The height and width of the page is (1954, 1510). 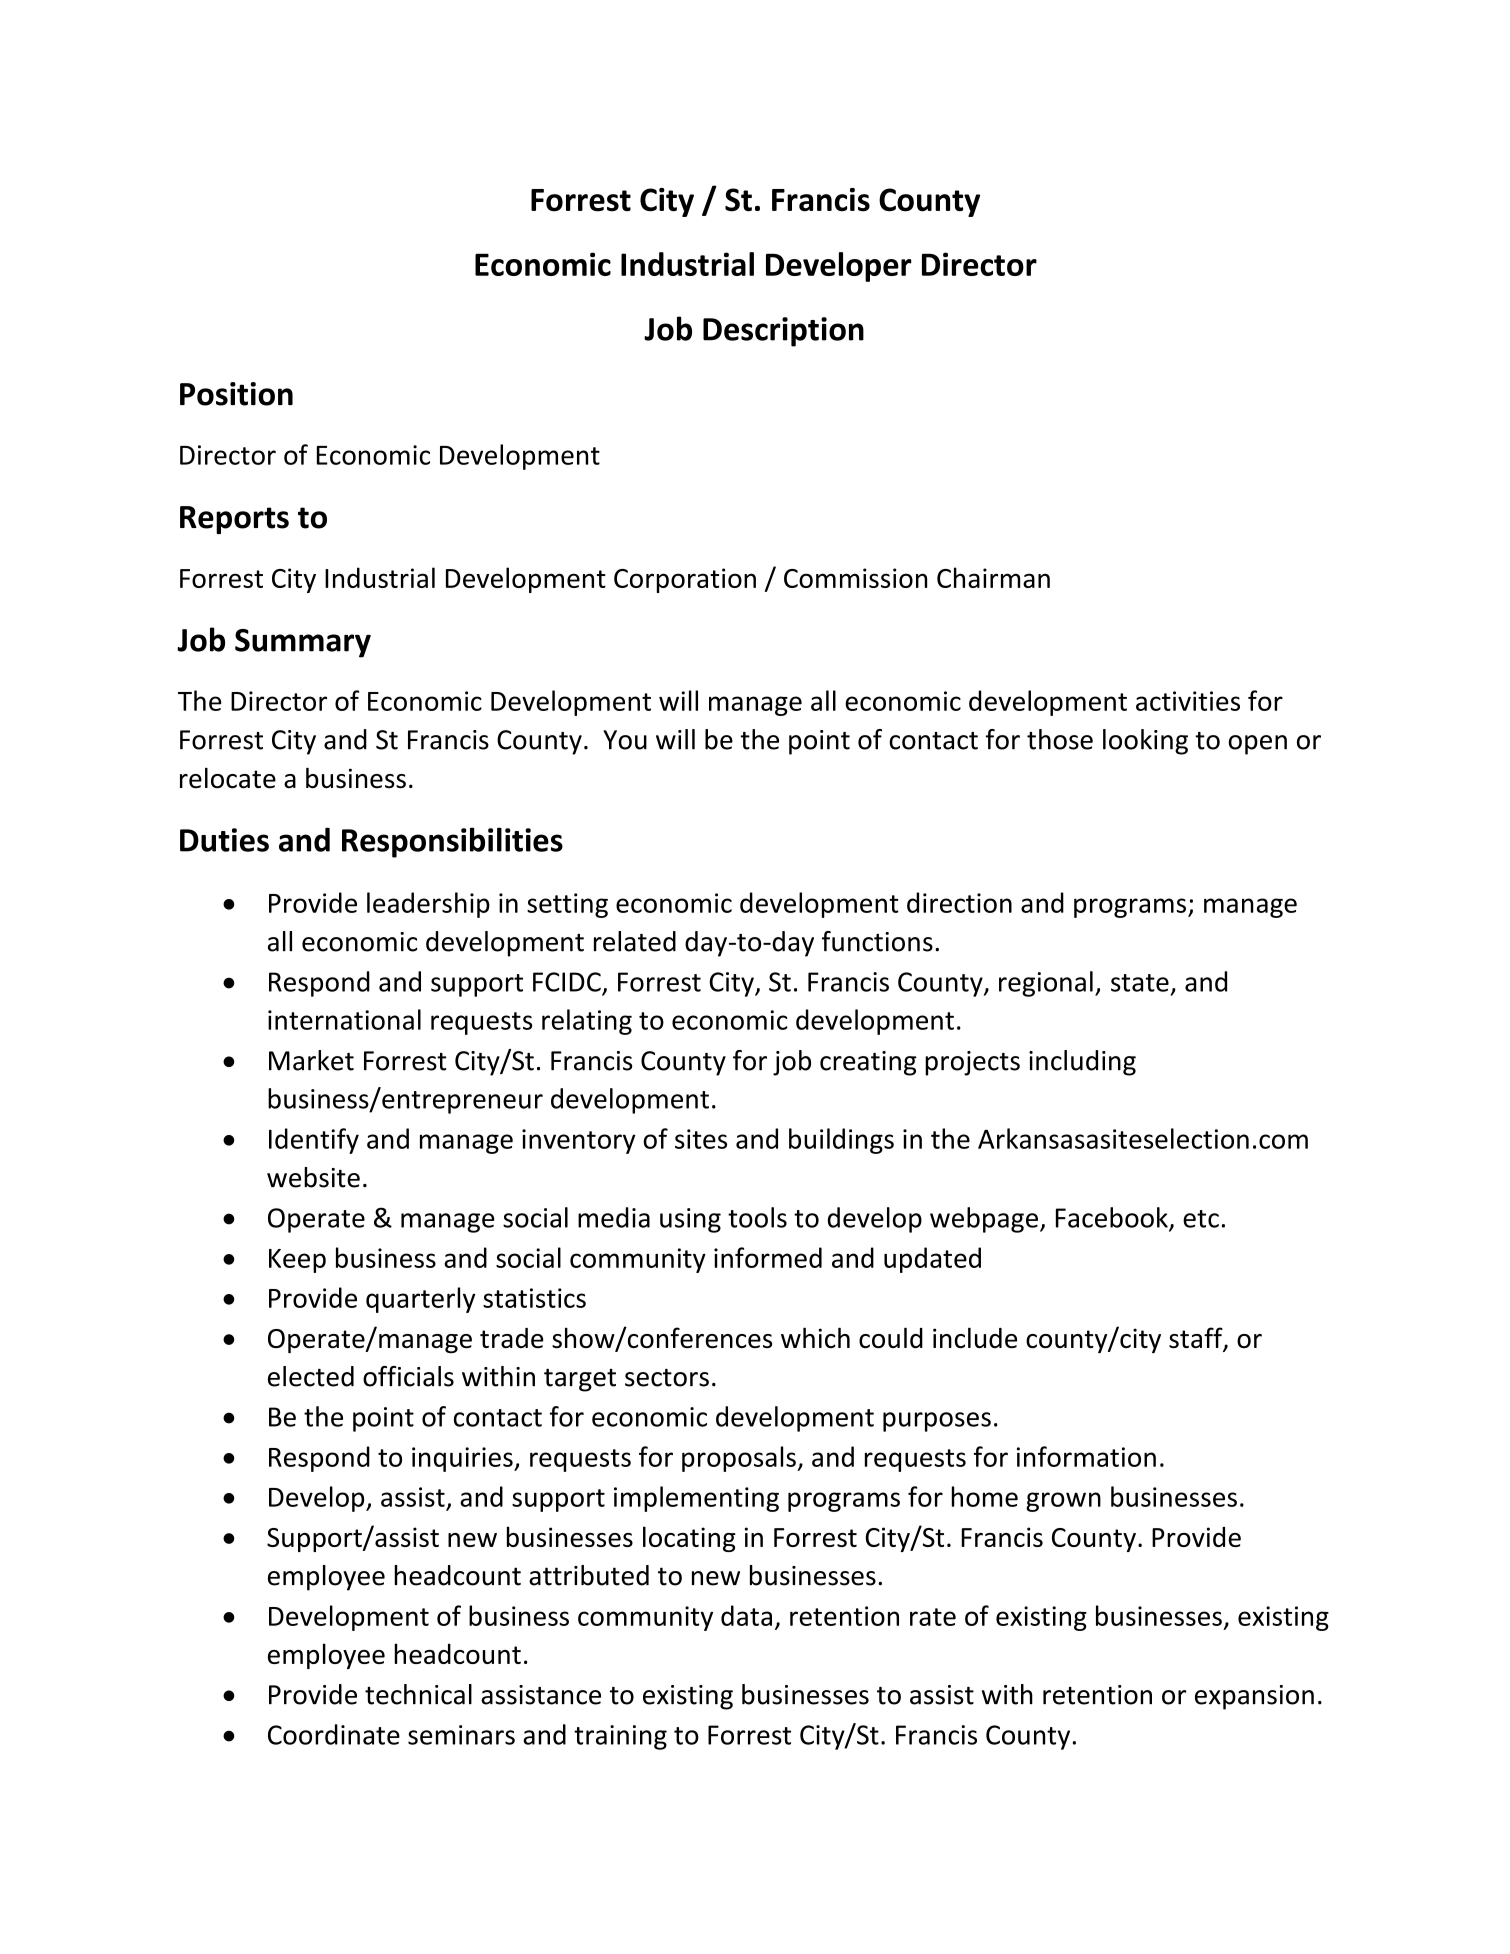 What do you see at coordinates (452, 842) in the page?
I see `Responsibilities` at bounding box center [452, 842].
